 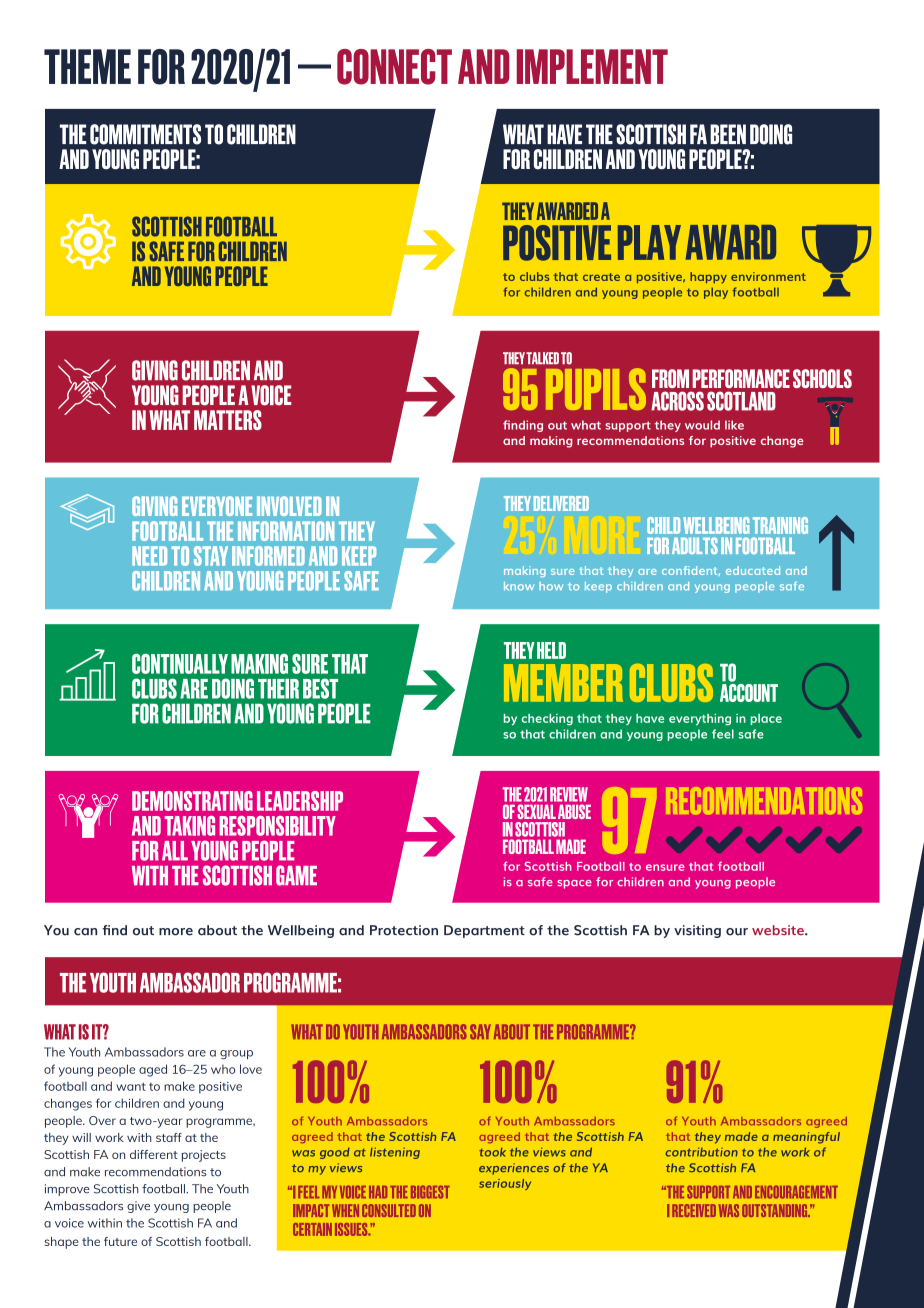 What do you see at coordinates (430, 1192) in the screenshot?
I see `BIGGEST` at bounding box center [430, 1192].
